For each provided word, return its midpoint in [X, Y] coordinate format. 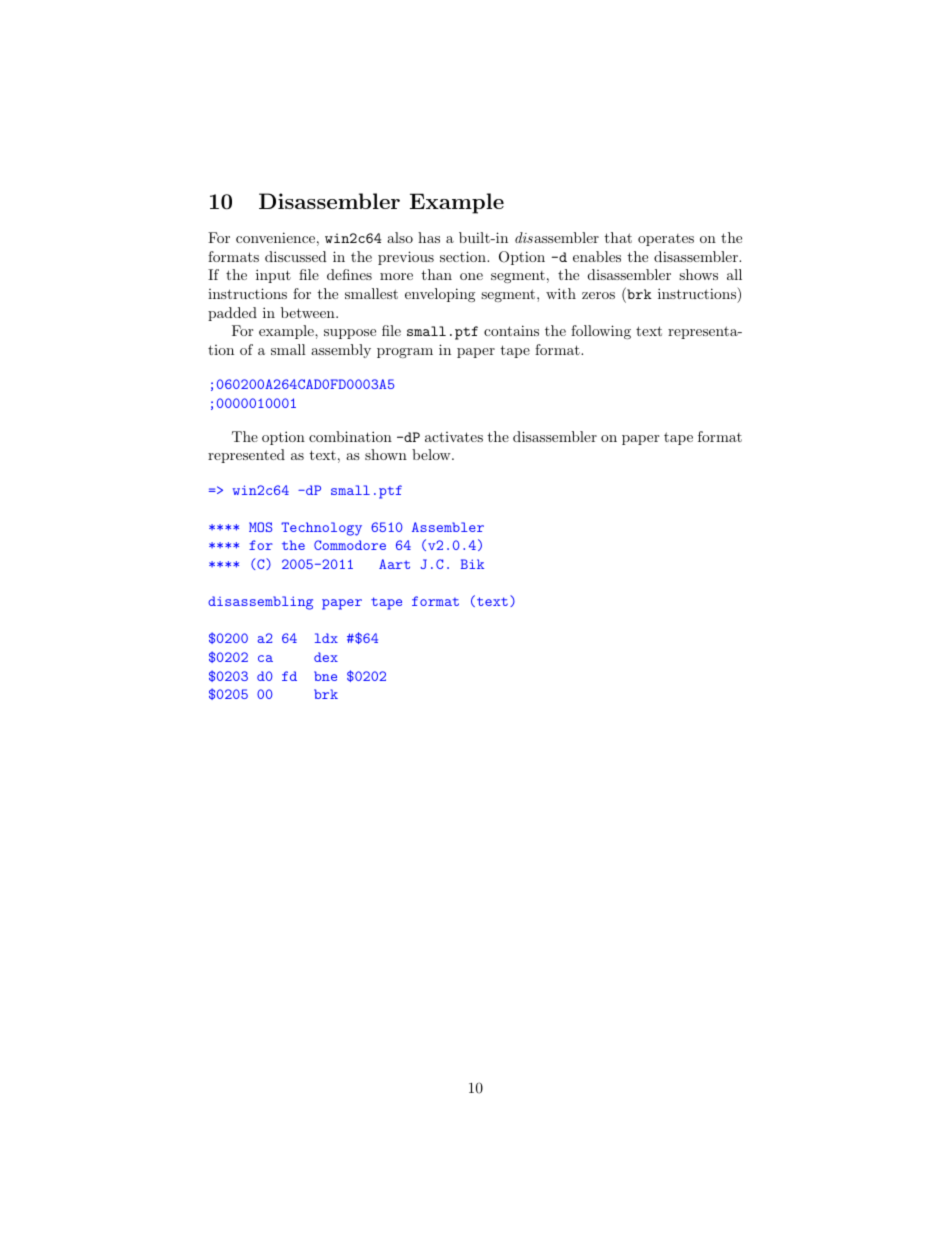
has [429, 237]
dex [326, 657]
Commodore [350, 545]
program [405, 353]
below [432, 454]
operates [666, 240]
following [601, 332]
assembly [341, 351]
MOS [260, 527]
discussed [296, 256]
